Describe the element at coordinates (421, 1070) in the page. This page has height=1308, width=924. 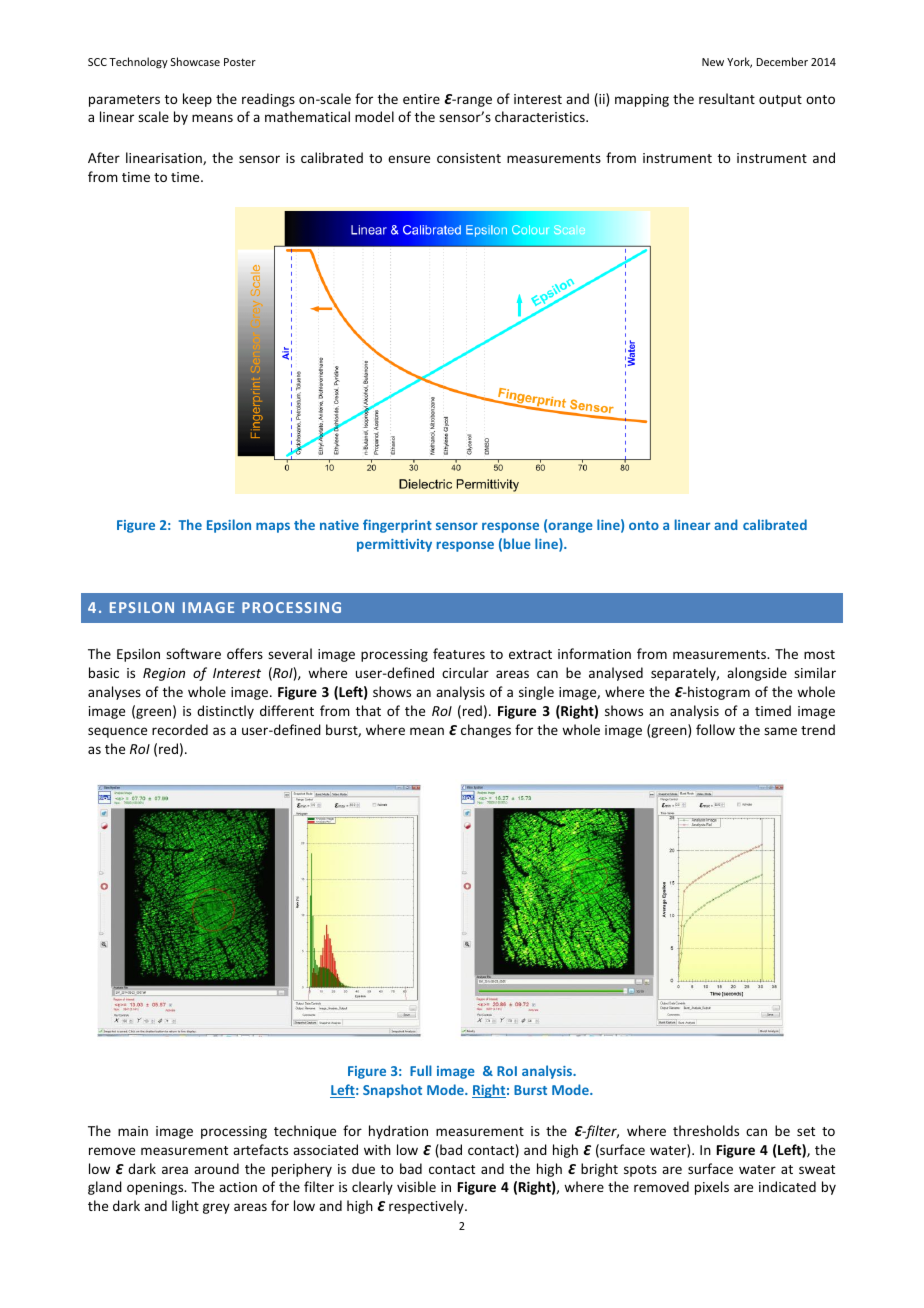
I see `Full` at that location.
